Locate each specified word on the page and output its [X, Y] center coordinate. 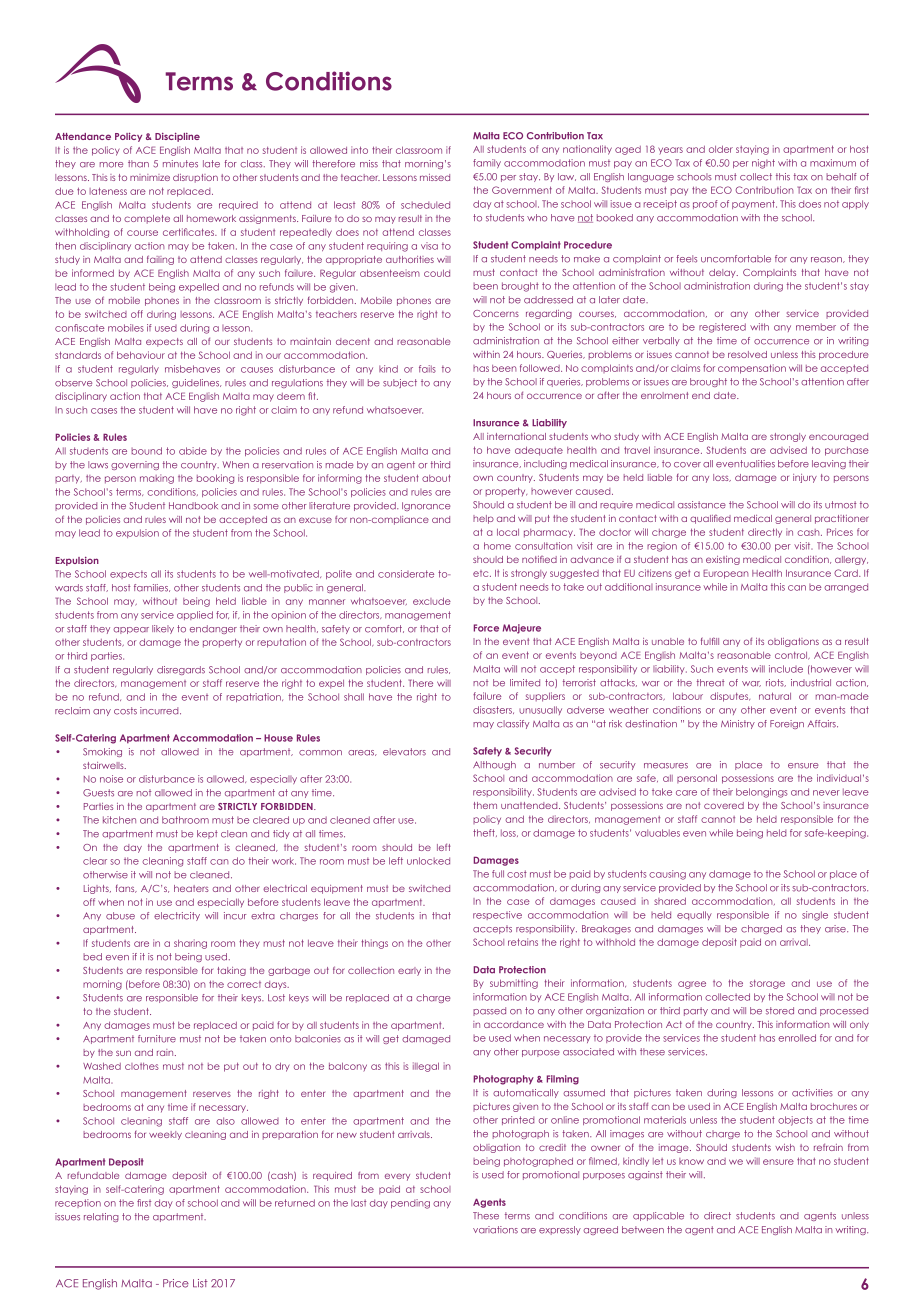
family [487, 163]
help [483, 519]
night [763, 164]
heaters [191, 888]
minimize [150, 177]
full [498, 874]
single [815, 916]
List [200, 1283]
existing [723, 560]
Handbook [193, 506]
